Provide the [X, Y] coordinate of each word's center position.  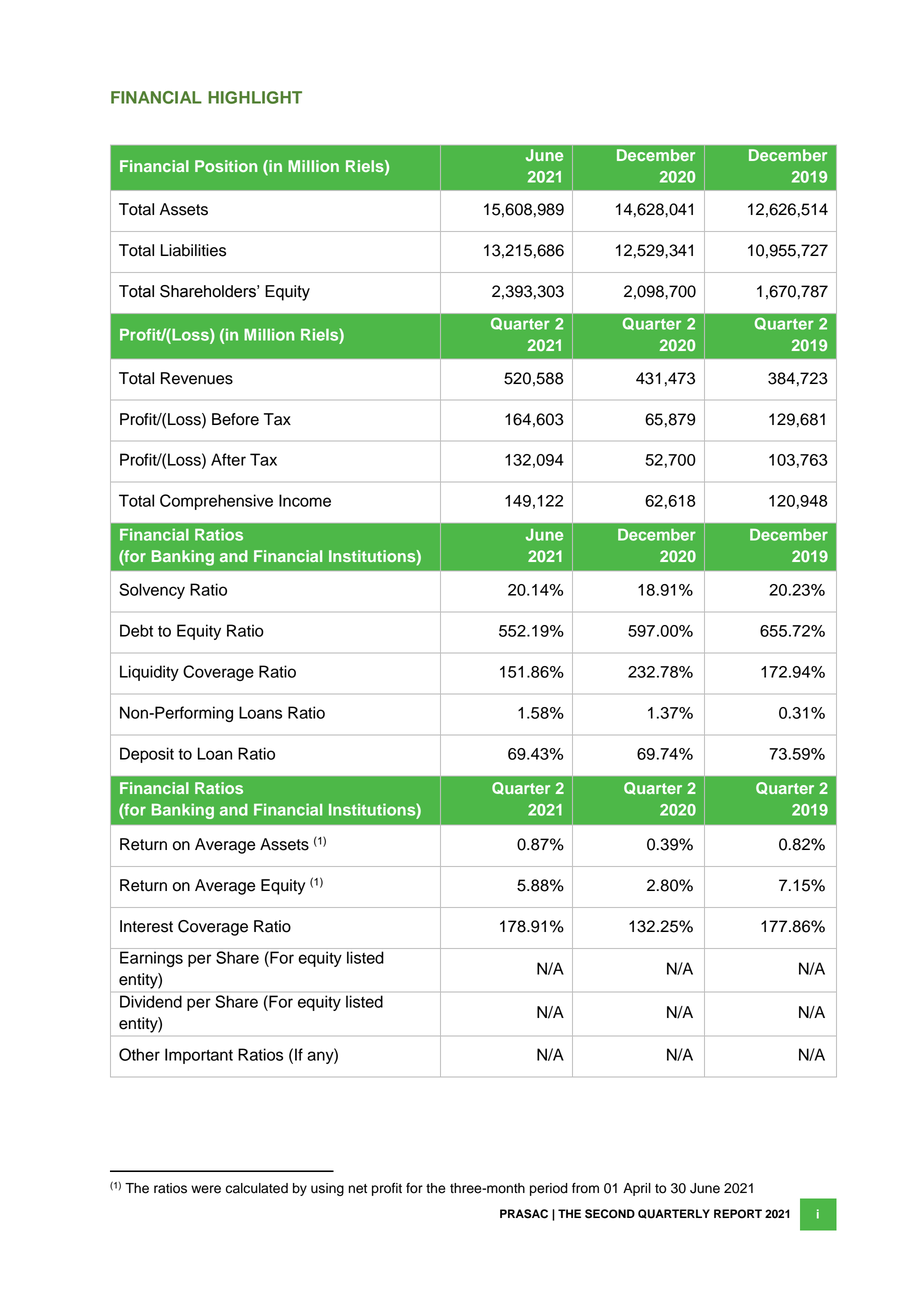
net [358, 1189]
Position [226, 166]
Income [305, 500]
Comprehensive [216, 502]
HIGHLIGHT [255, 97]
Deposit [147, 755]
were [206, 1189]
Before [235, 419]
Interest [146, 926]
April [637, 1189]
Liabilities [193, 250]
